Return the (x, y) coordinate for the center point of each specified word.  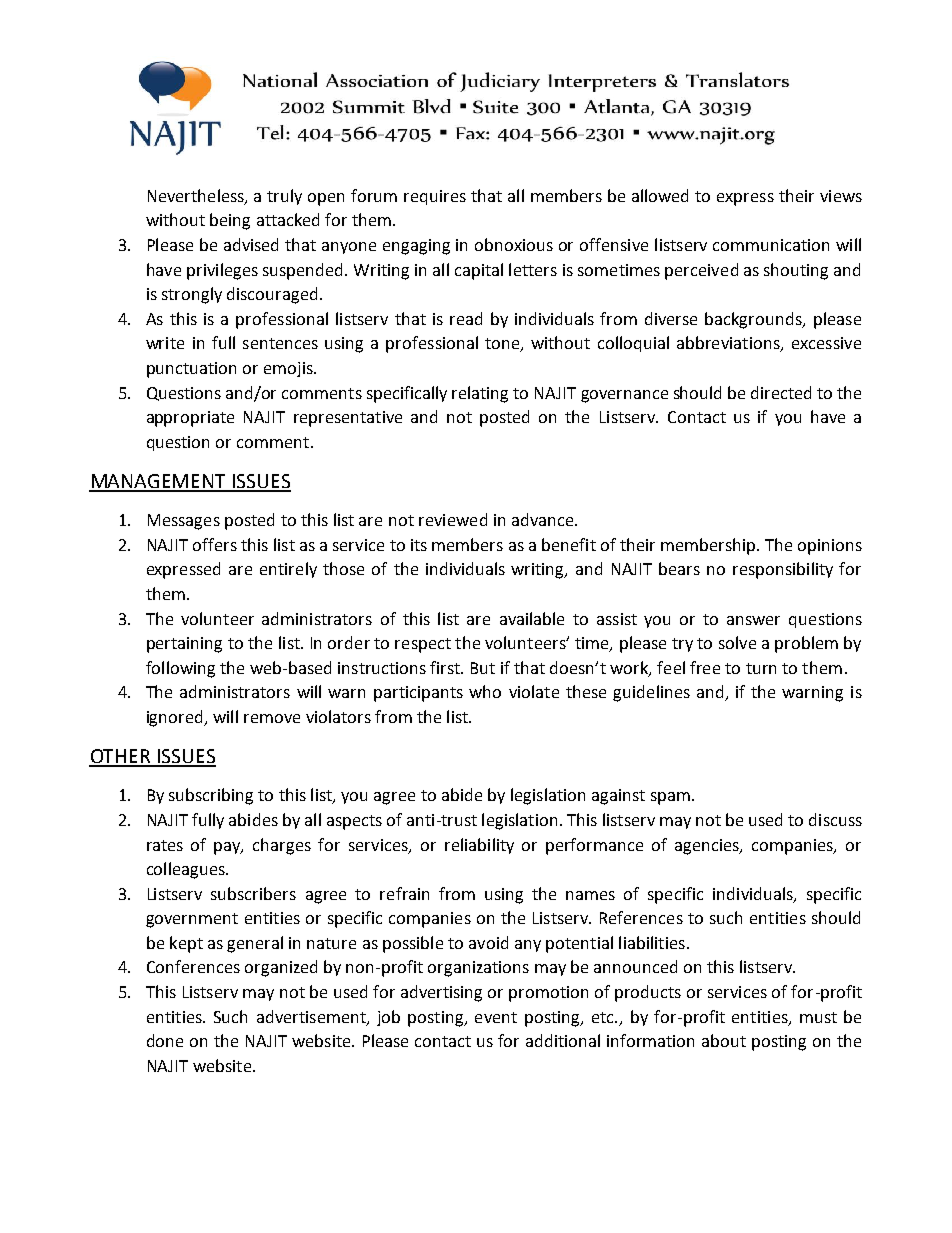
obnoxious (514, 244)
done (165, 1040)
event (496, 1017)
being (230, 221)
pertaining (184, 645)
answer (753, 620)
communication (771, 245)
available (532, 618)
